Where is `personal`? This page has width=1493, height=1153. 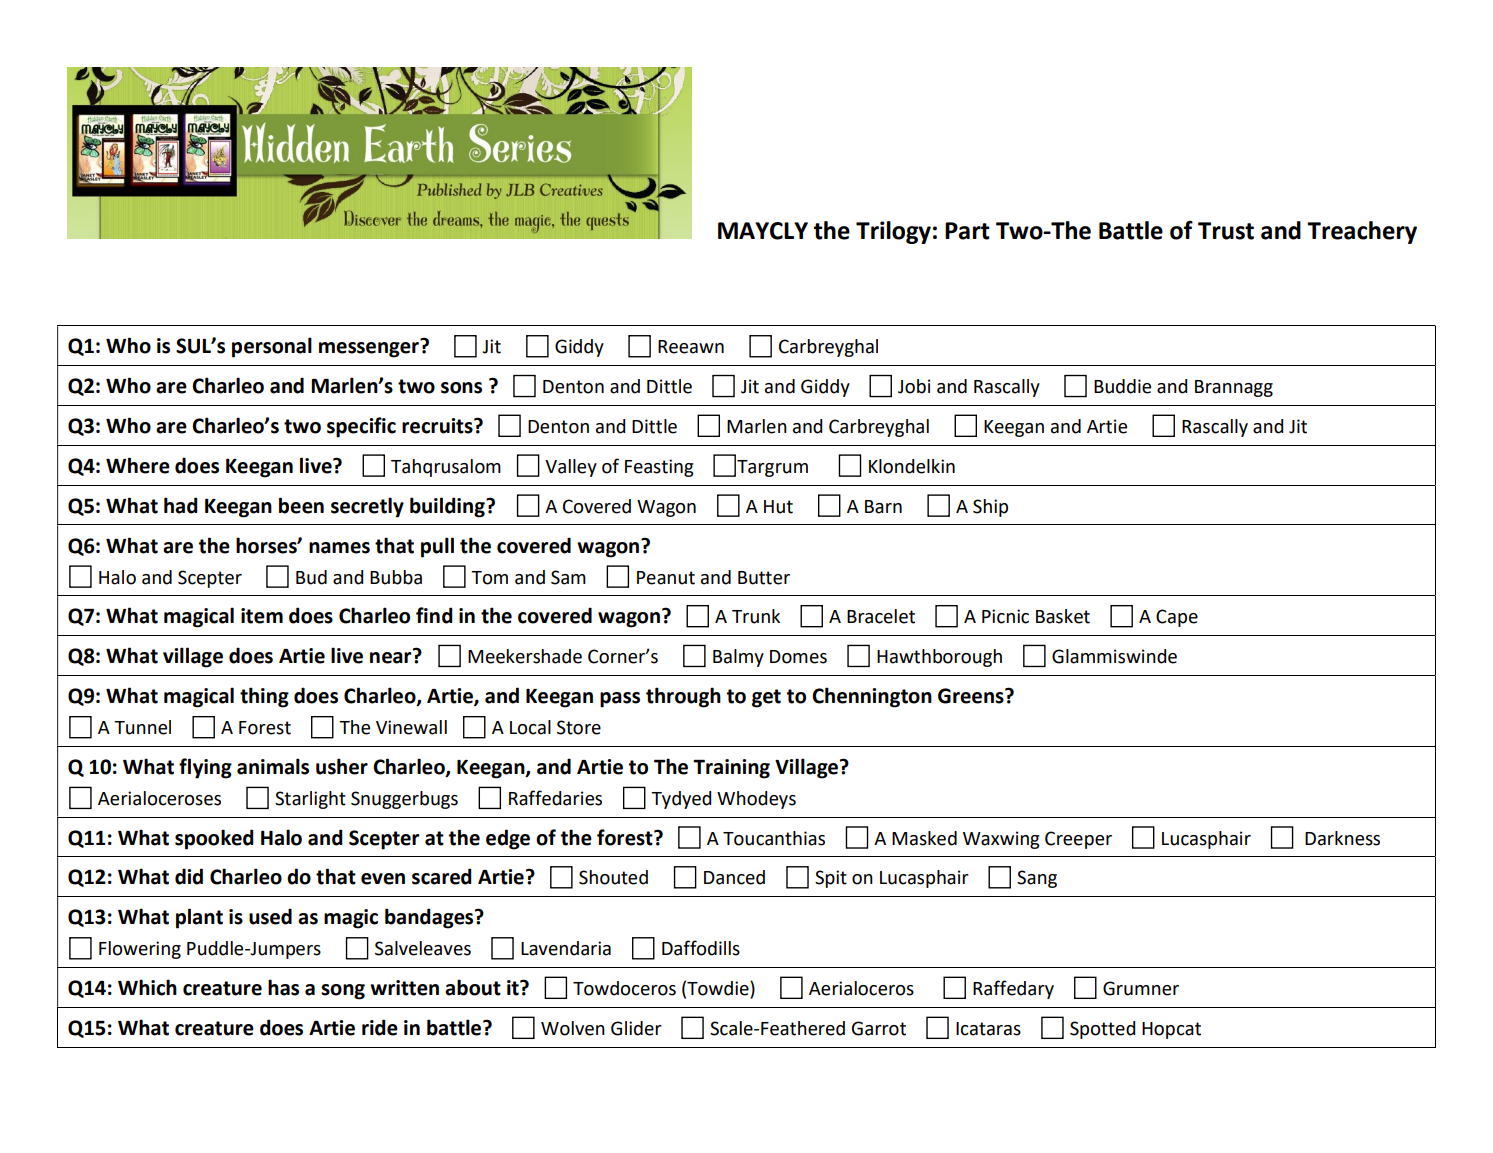 personal is located at coordinates (272, 347).
